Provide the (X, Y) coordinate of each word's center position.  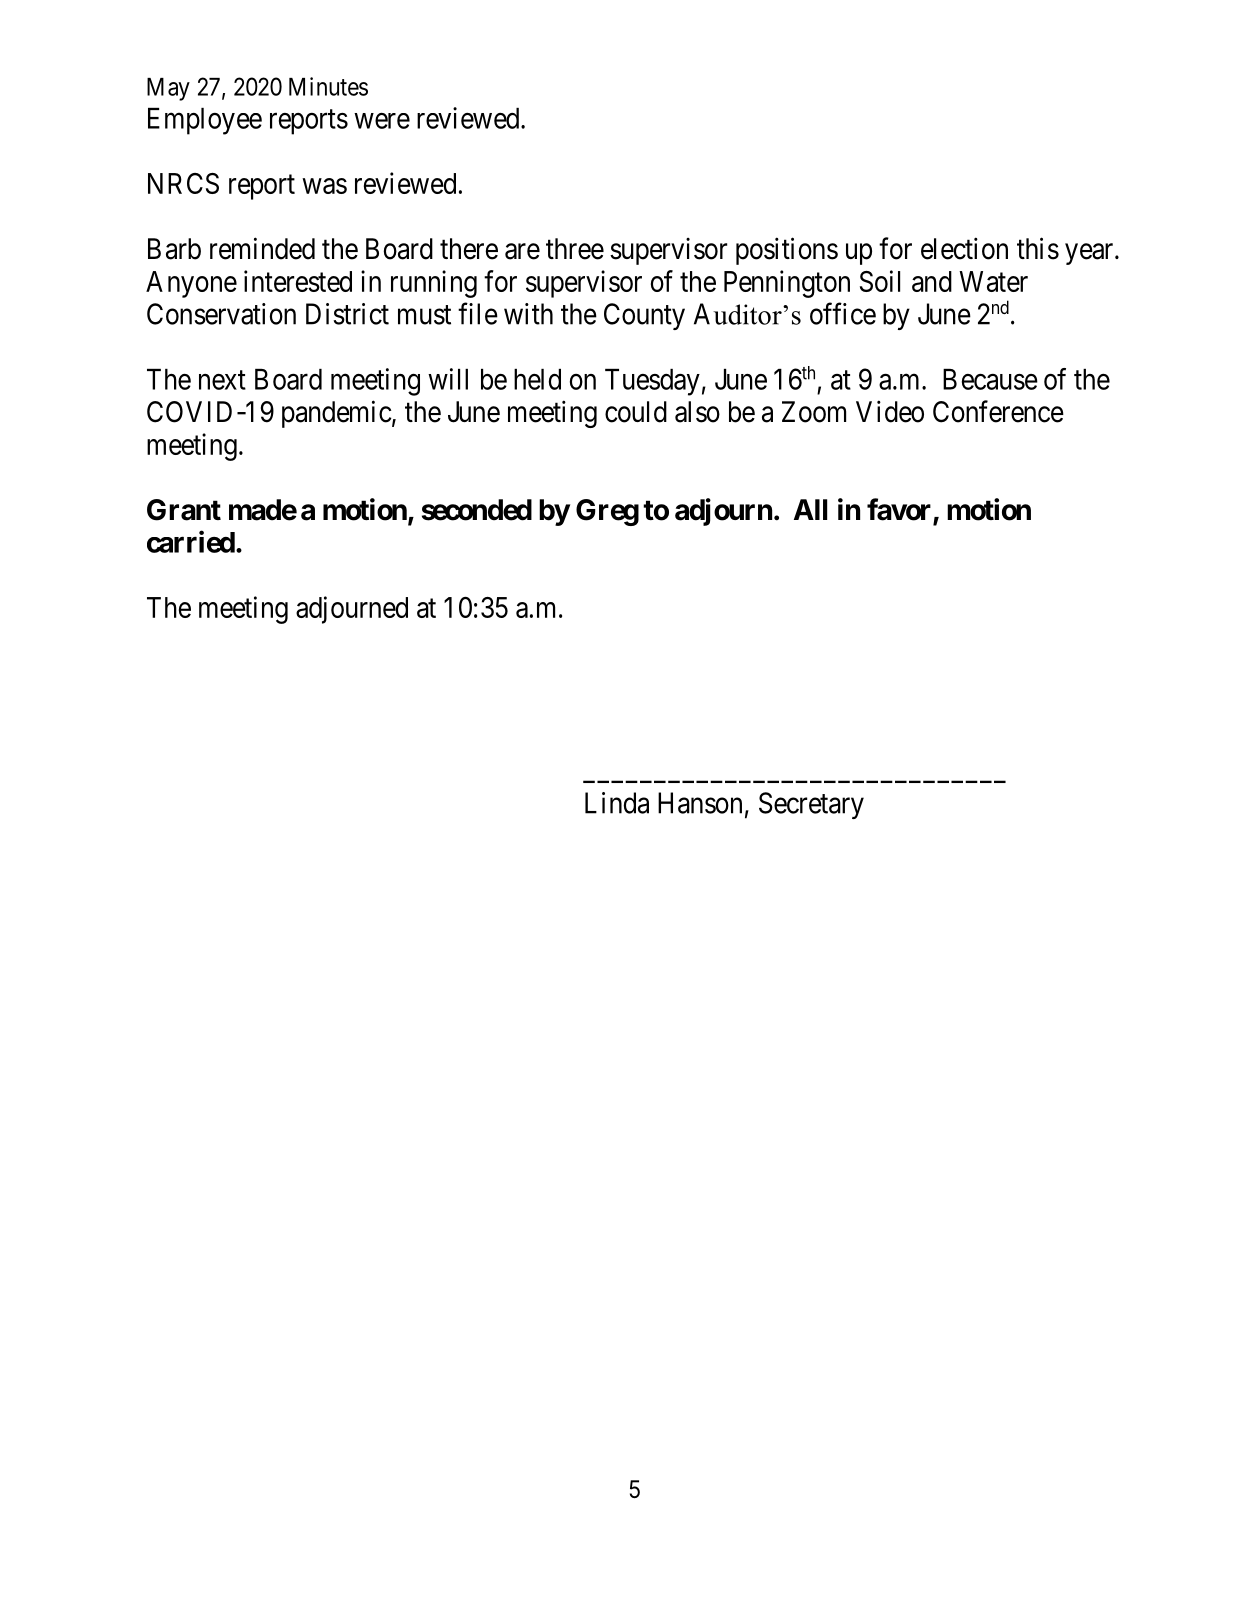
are (522, 252)
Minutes (328, 86)
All (810, 509)
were (382, 121)
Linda (617, 803)
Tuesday (652, 382)
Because (990, 379)
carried (191, 541)
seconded (477, 510)
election (964, 248)
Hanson (700, 803)
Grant (184, 510)
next (222, 380)
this (1038, 248)
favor (899, 509)
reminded (262, 248)
